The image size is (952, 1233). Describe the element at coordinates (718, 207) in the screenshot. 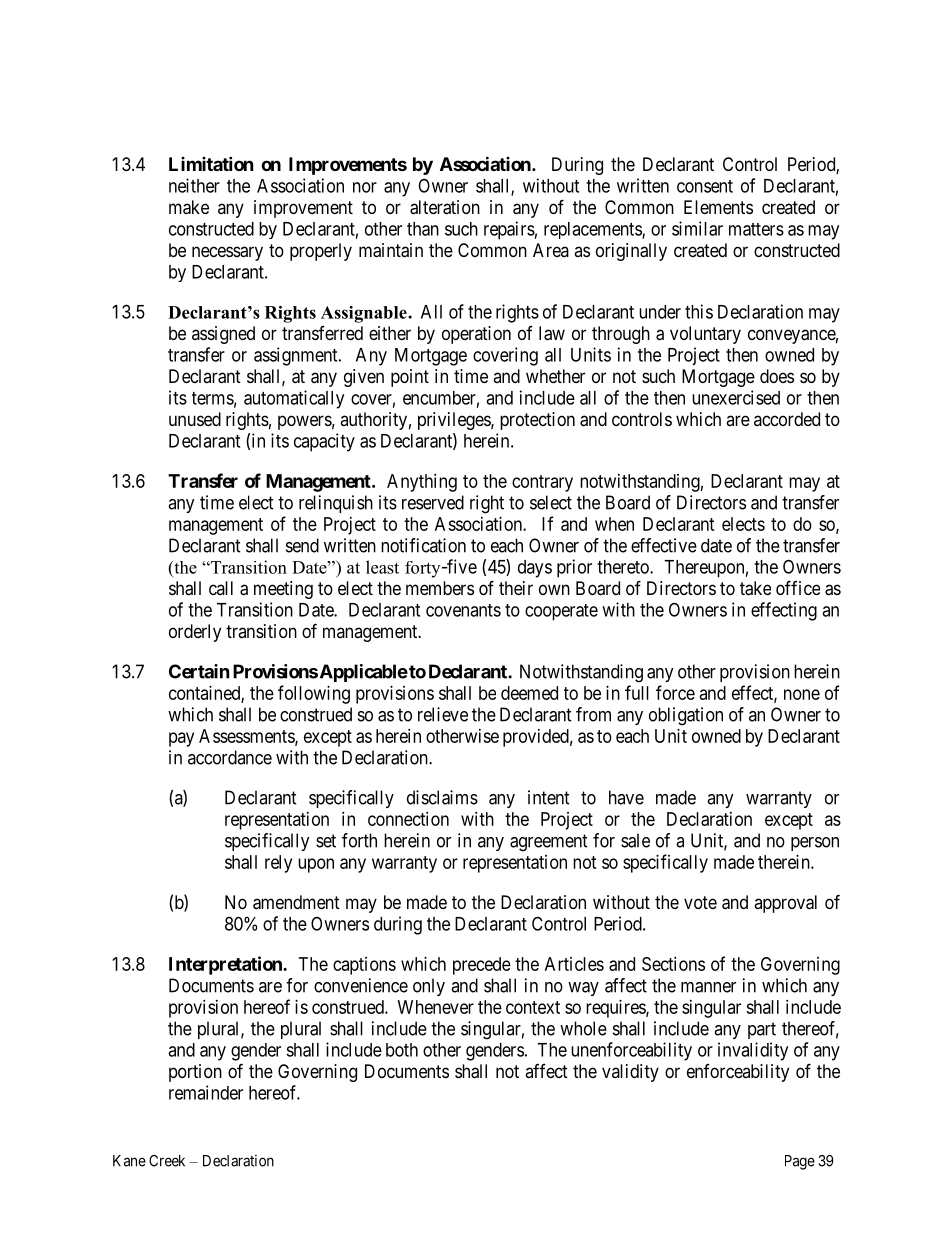

I see `Elements` at that location.
